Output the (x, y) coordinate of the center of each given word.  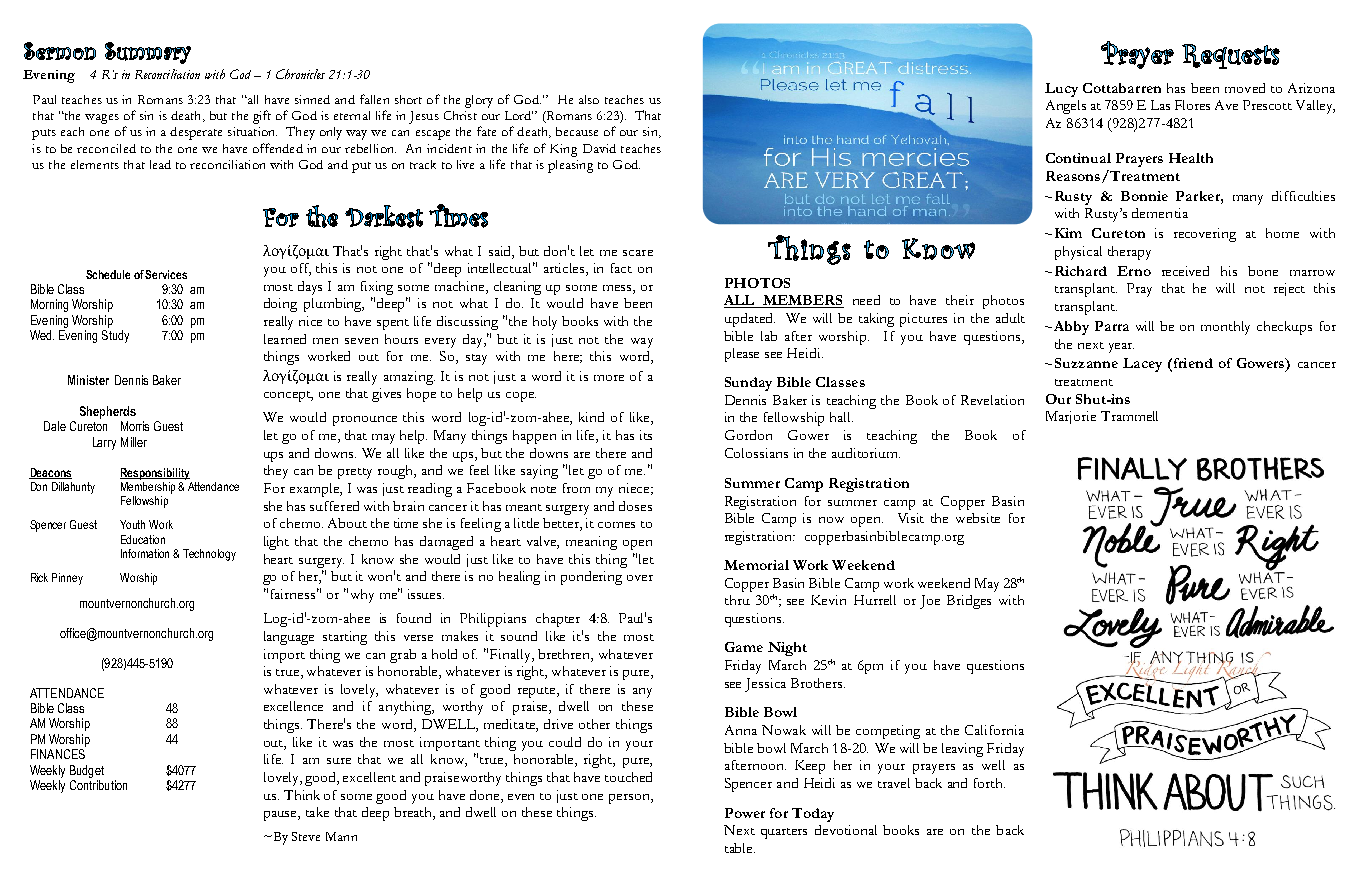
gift (262, 117)
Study (115, 336)
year (1121, 348)
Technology (209, 555)
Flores (1192, 105)
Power (745, 813)
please (742, 355)
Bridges (969, 602)
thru (737, 600)
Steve (306, 836)
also (589, 99)
